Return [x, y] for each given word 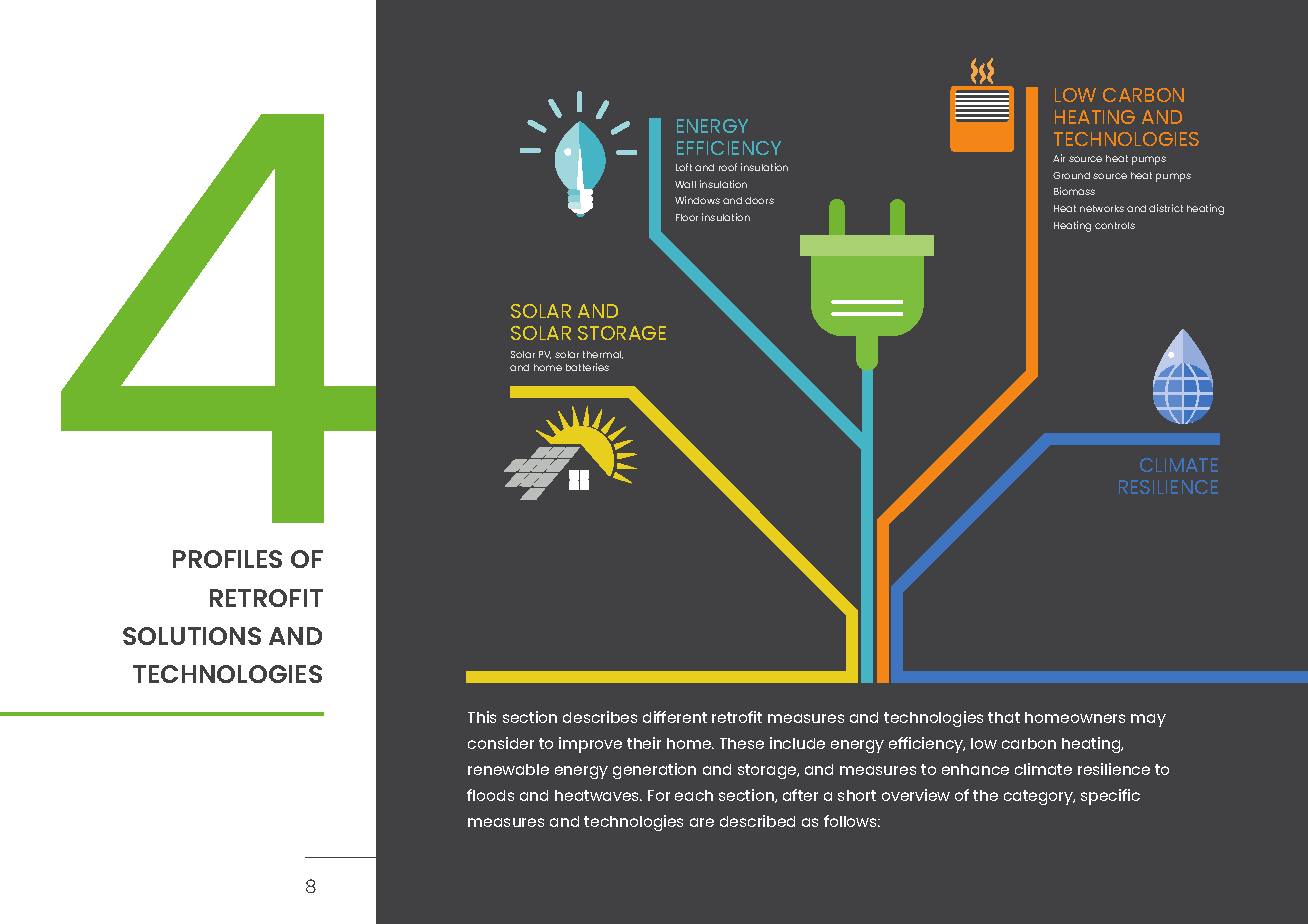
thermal [603, 355]
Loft [684, 167]
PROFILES [227, 559]
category [1039, 797]
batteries [587, 367]
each [694, 795]
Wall [685, 184]
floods [490, 795]
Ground [1071, 175]
